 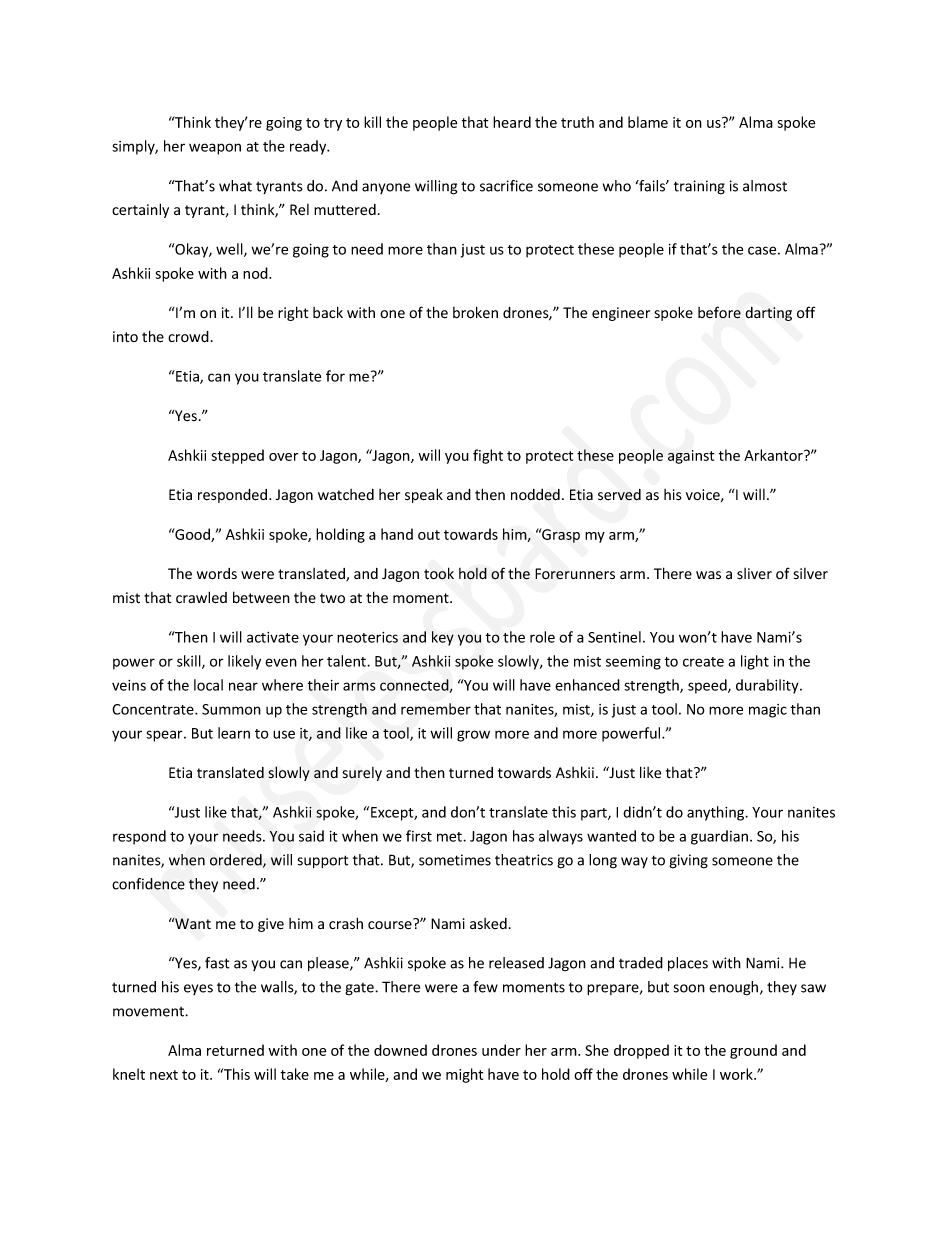 What do you see at coordinates (311, 836) in the page?
I see `said` at bounding box center [311, 836].
